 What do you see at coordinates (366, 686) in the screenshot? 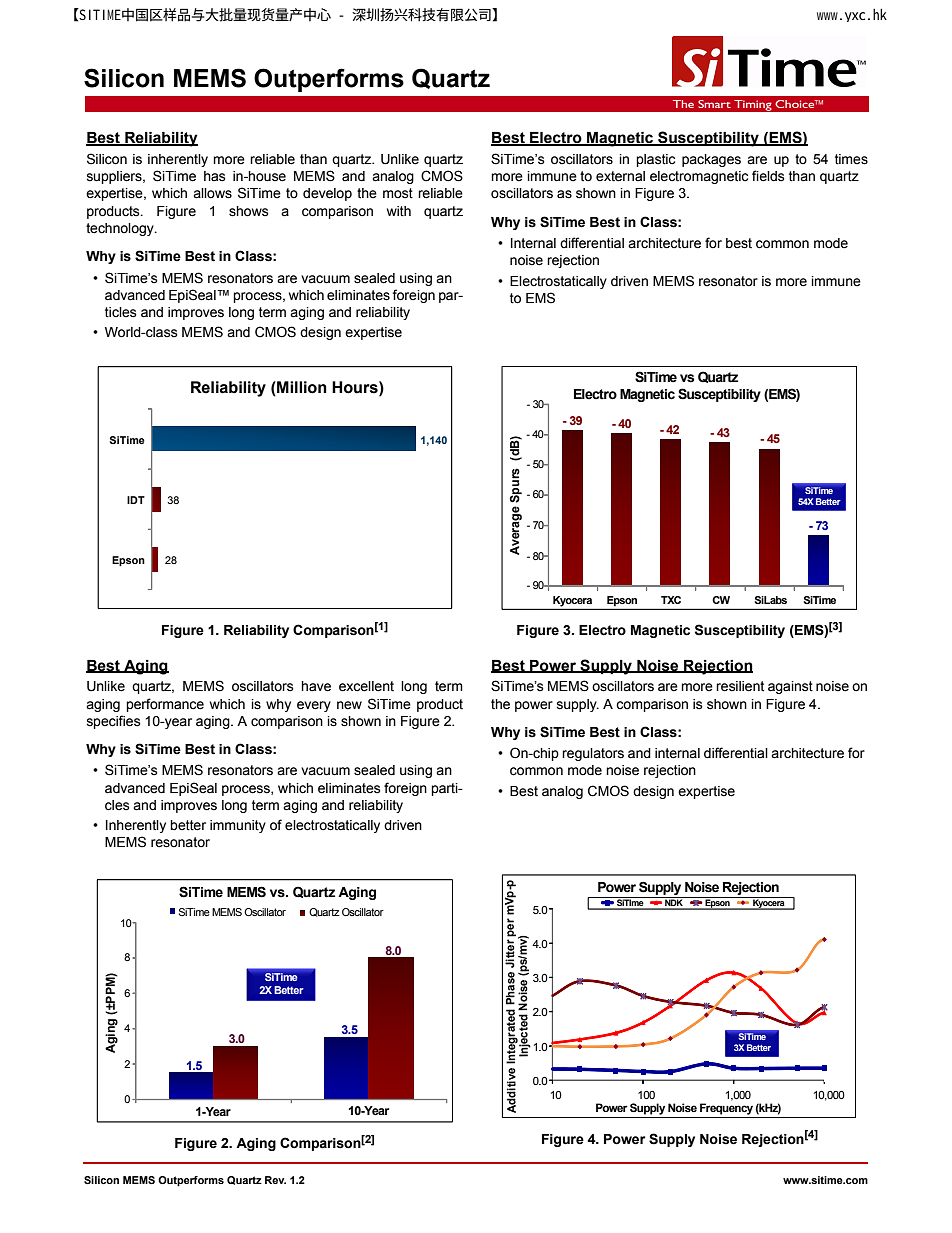
I see `excellent` at bounding box center [366, 686].
